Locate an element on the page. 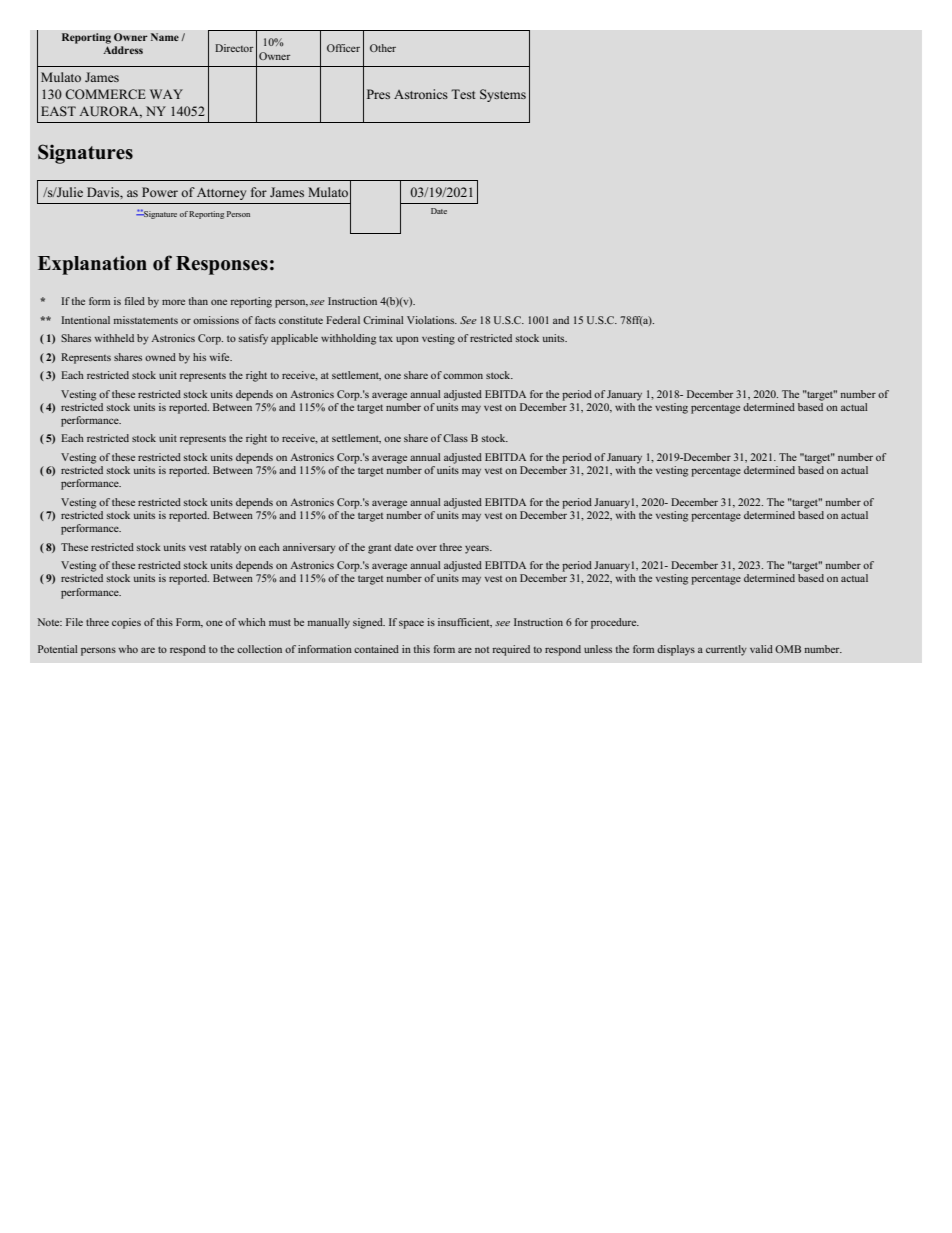 The image size is (952, 1233). copies is located at coordinates (126, 623).
